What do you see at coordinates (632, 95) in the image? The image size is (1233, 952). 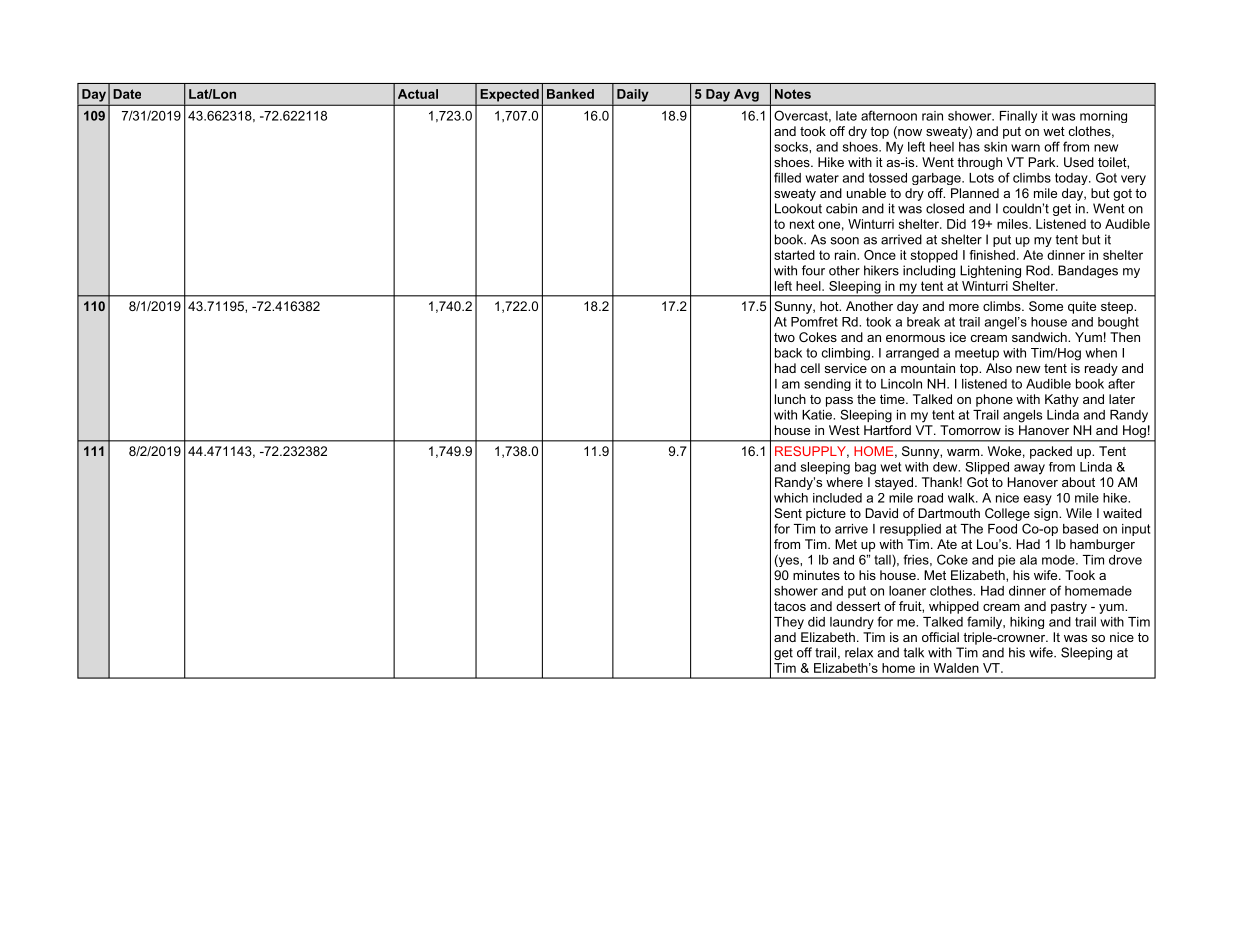 I see `Daily` at bounding box center [632, 95].
